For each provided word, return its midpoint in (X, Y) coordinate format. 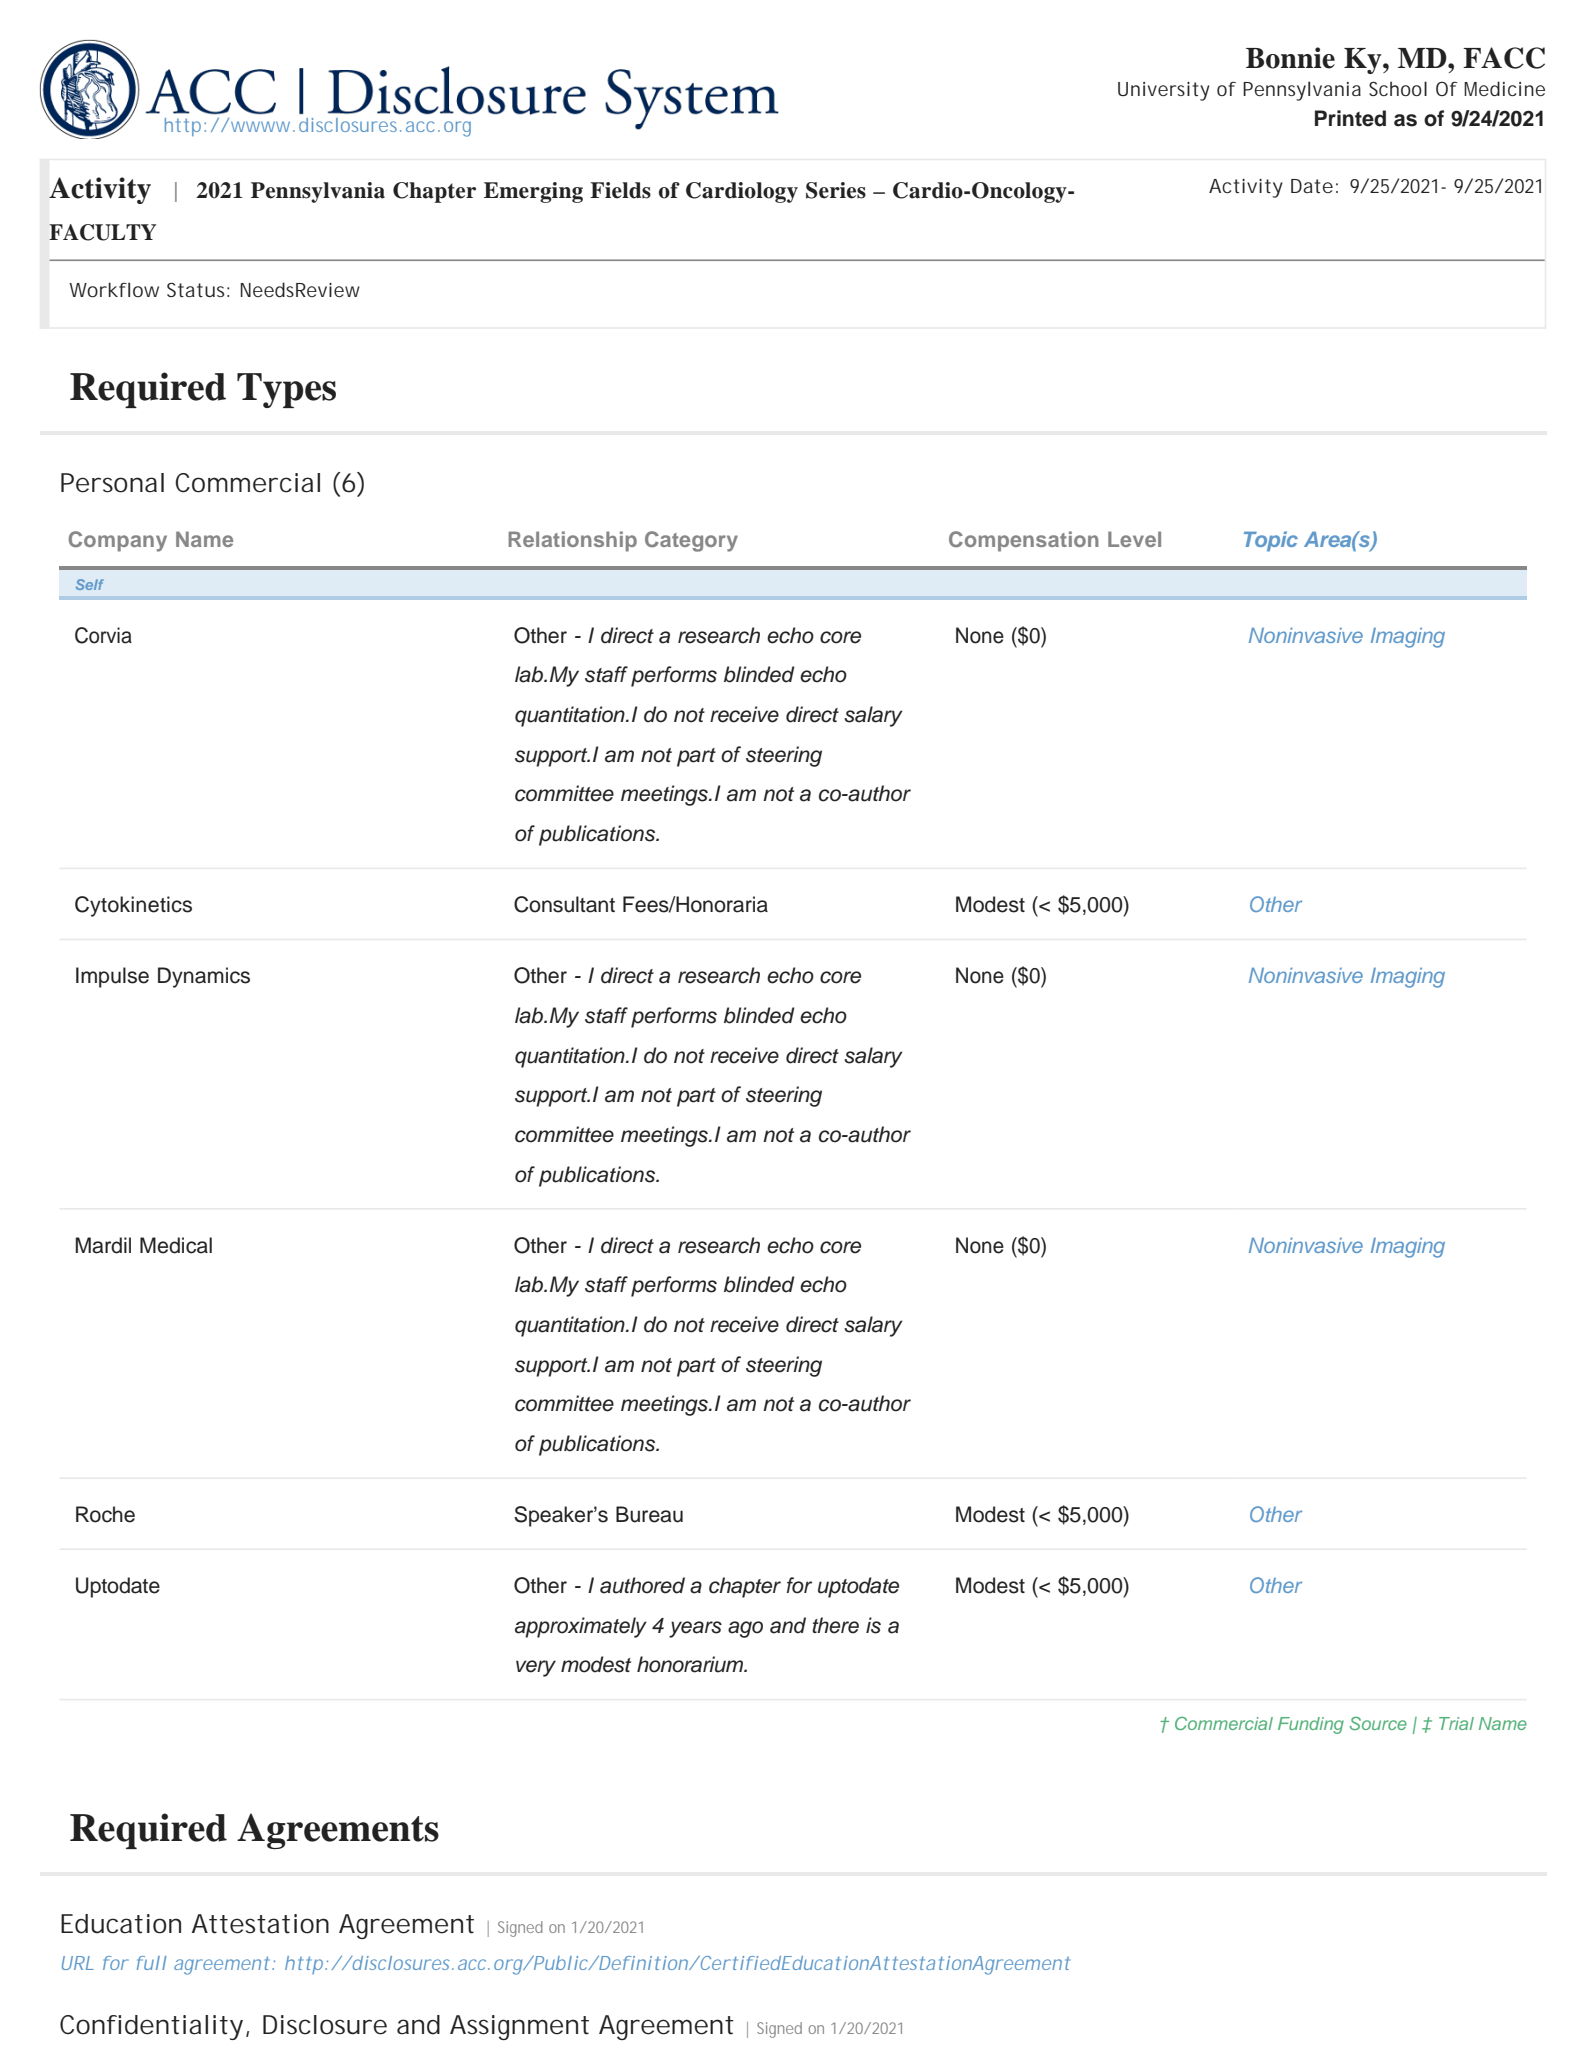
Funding (1311, 1725)
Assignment (519, 2027)
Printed (1350, 118)
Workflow (114, 289)
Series (836, 190)
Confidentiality (151, 2027)
